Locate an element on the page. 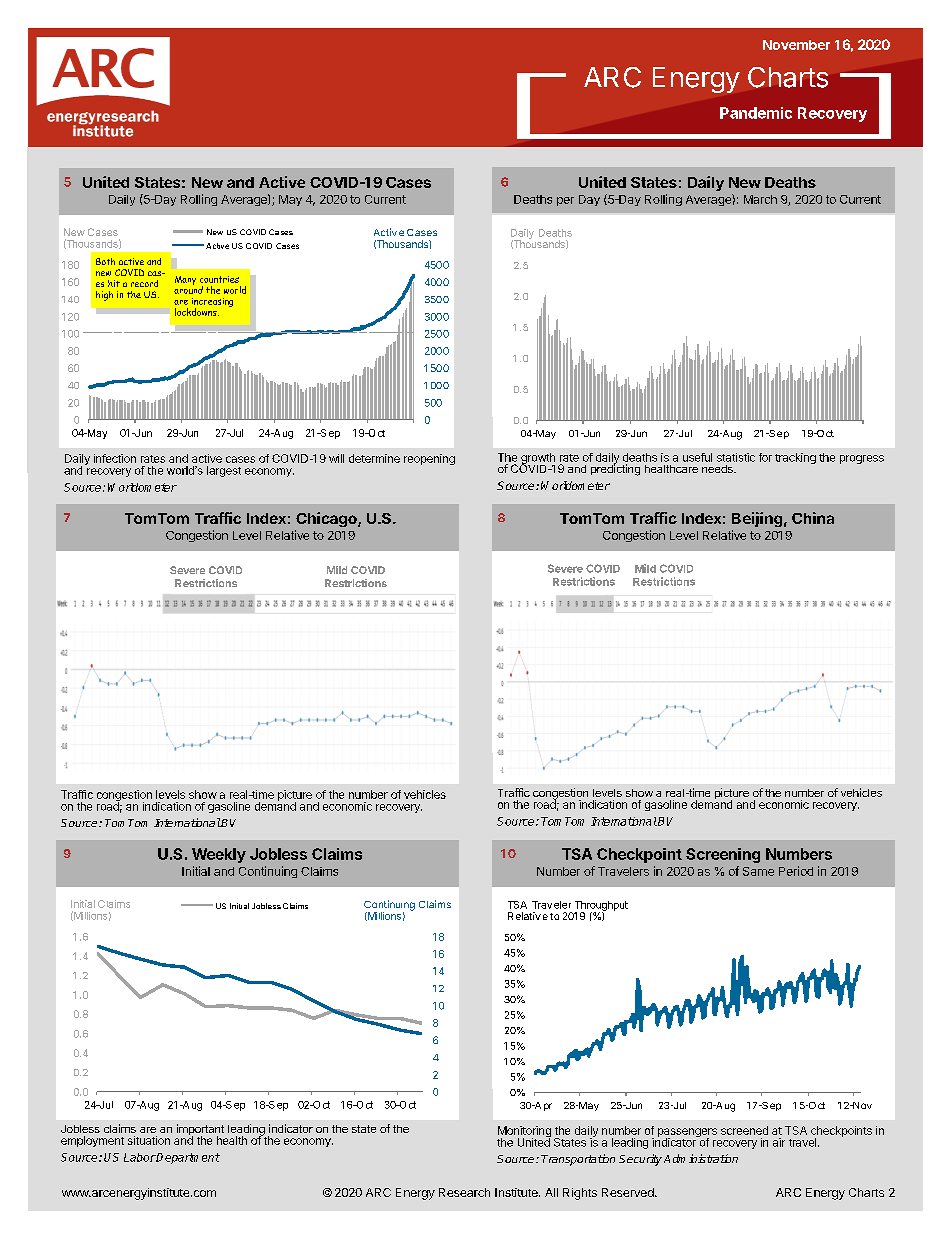 The image size is (952, 1233). November is located at coordinates (796, 45).
